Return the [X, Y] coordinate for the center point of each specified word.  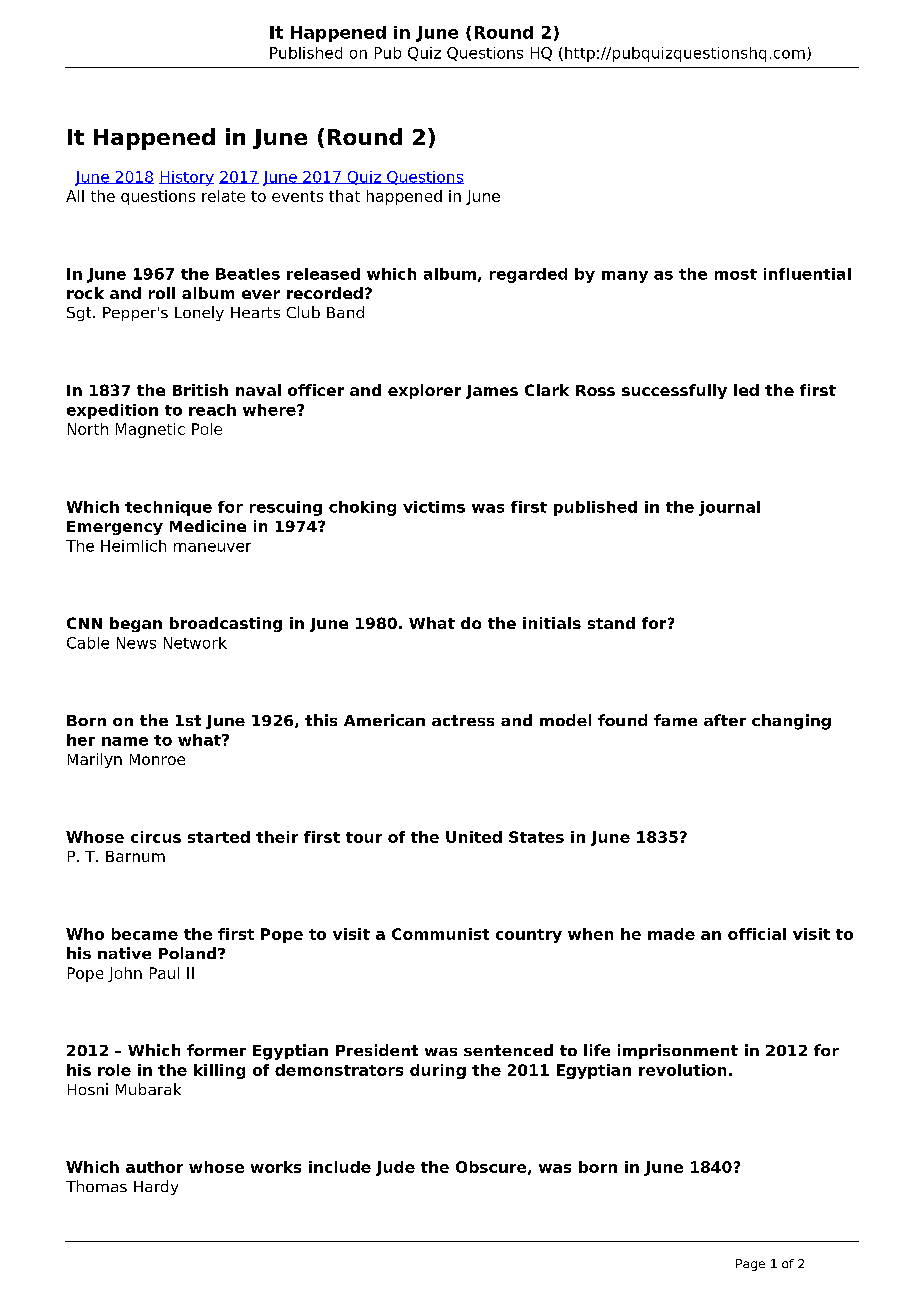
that [344, 196]
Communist [440, 934]
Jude [395, 1168]
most [736, 274]
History [186, 178]
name [125, 741]
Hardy [156, 1187]
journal [729, 508]
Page [750, 1265]
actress [463, 720]
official [757, 934]
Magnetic [150, 430]
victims [434, 507]
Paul [164, 973]
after [725, 720]
